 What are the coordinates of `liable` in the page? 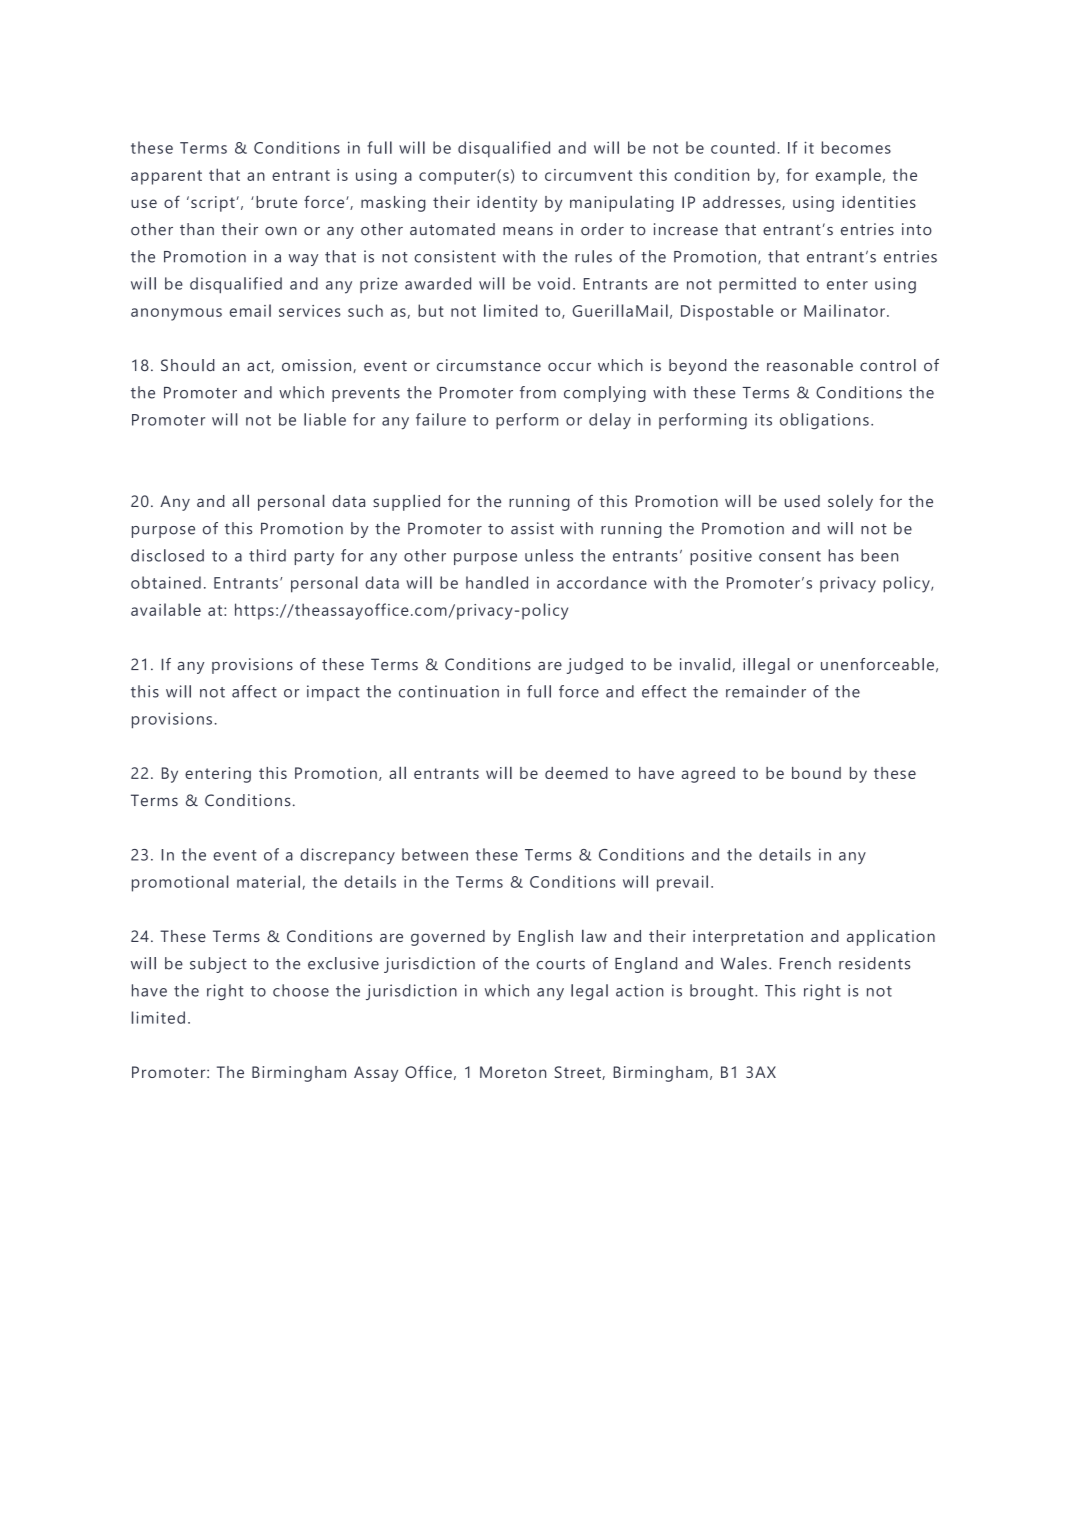 It's located at (325, 419).
